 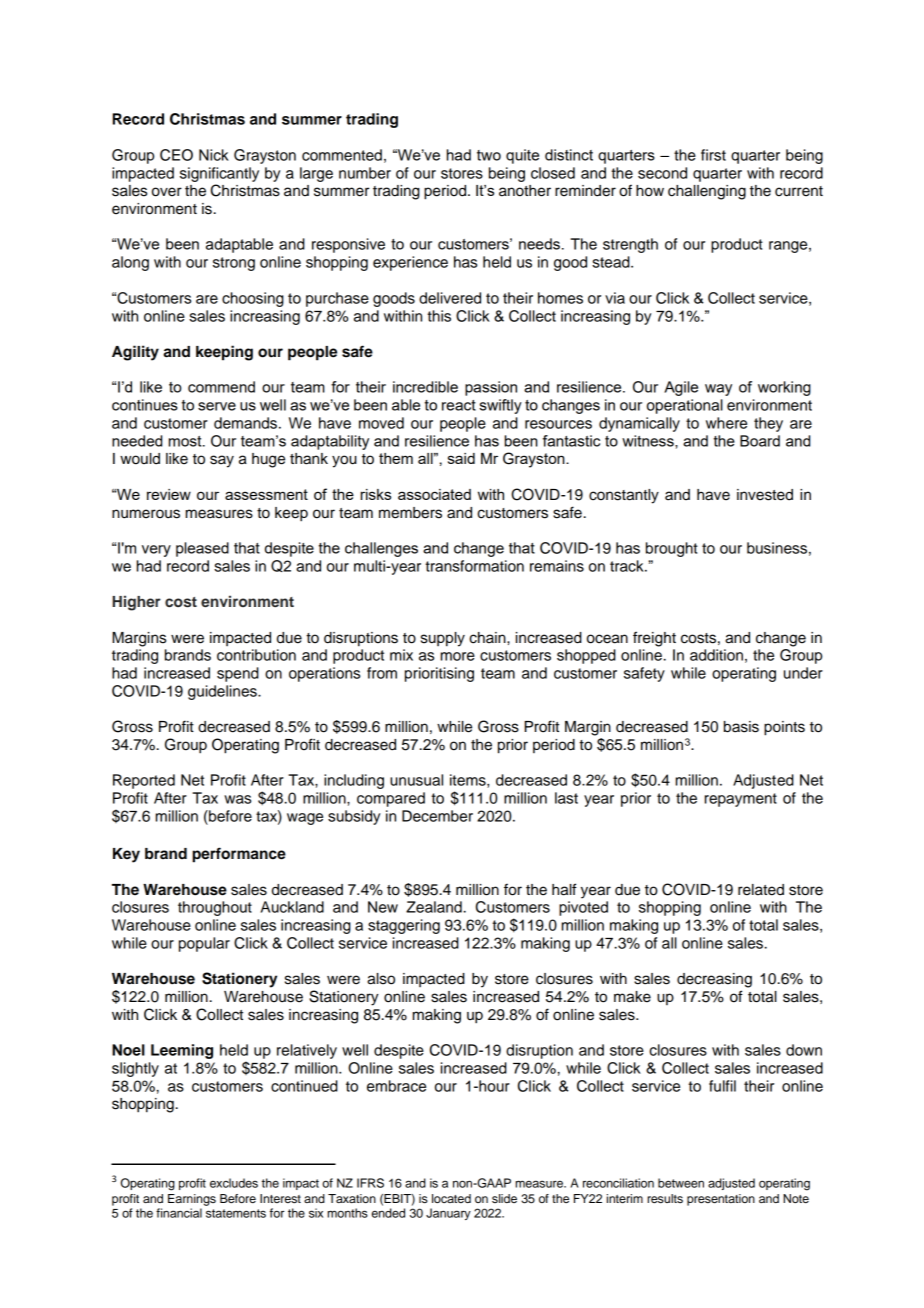 What do you see at coordinates (707, 192) in the screenshot?
I see `challenging` at bounding box center [707, 192].
